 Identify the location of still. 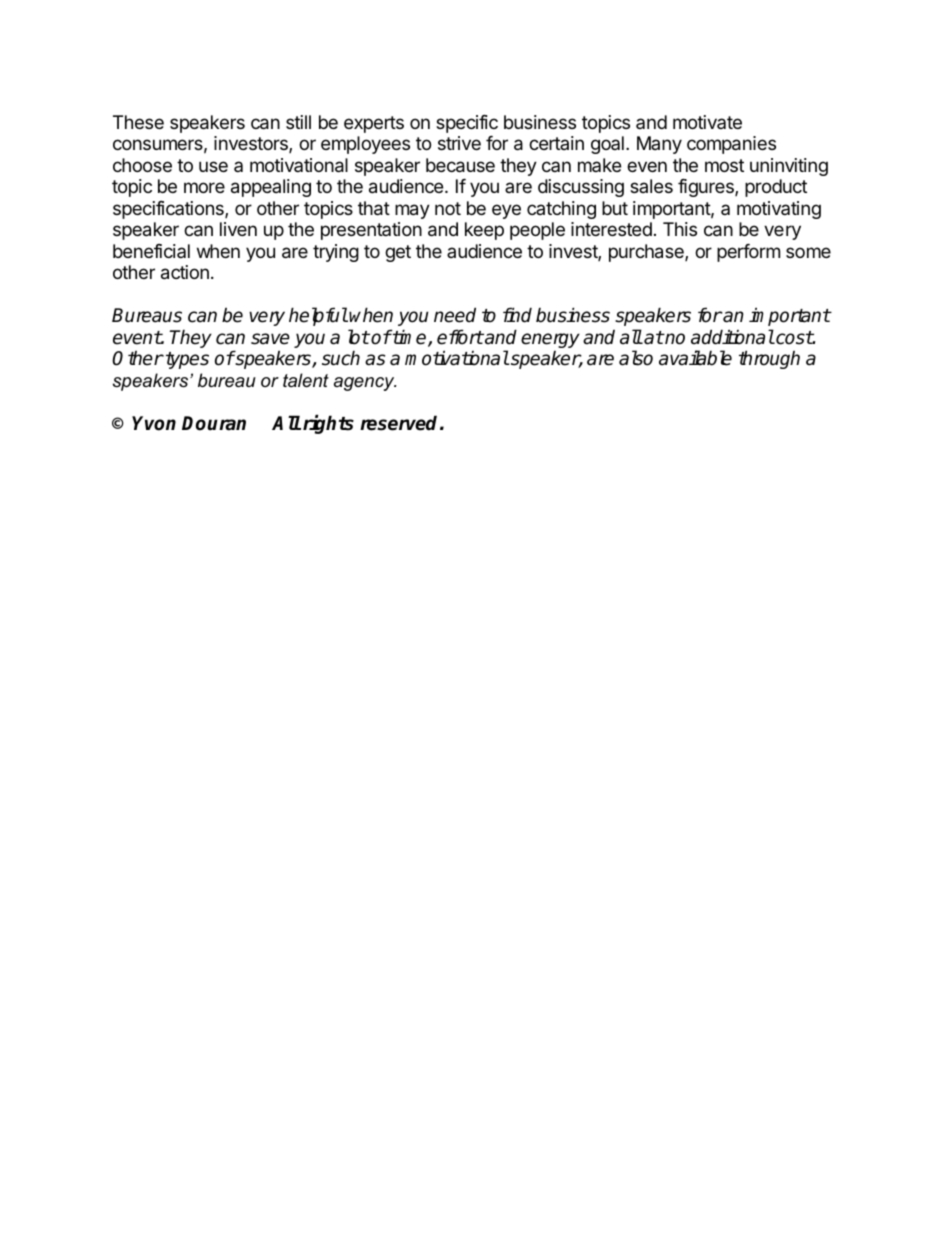
(298, 122).
